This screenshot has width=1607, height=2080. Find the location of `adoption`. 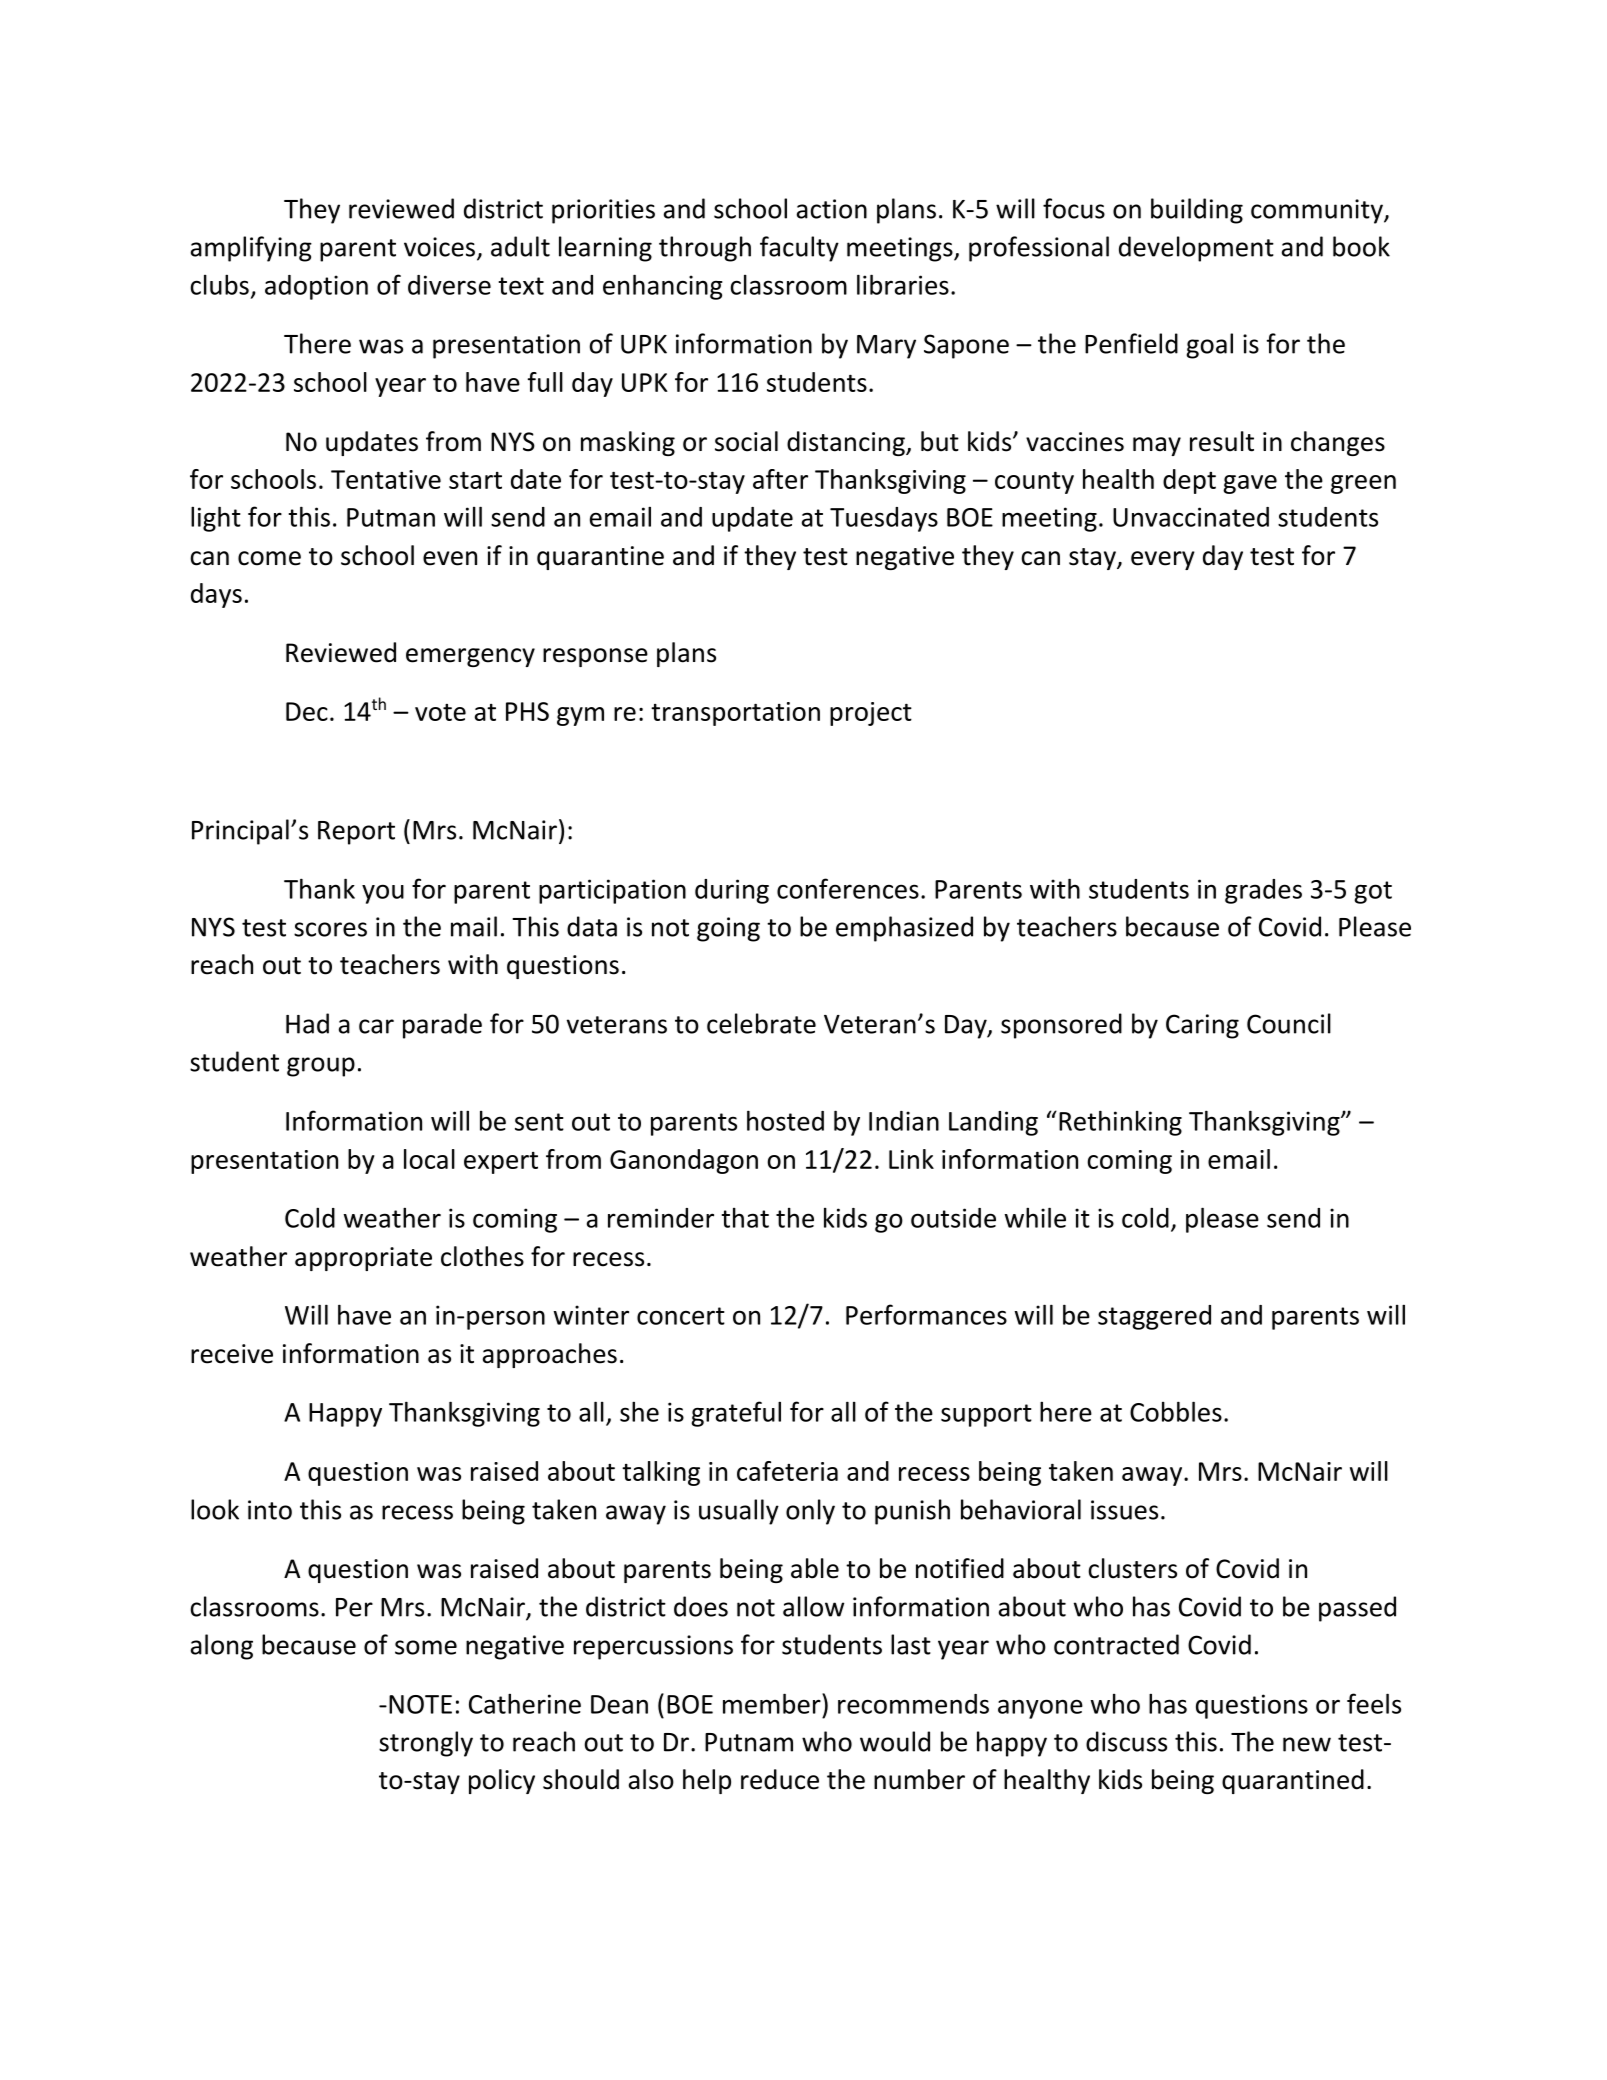

adoption is located at coordinates (316, 287).
